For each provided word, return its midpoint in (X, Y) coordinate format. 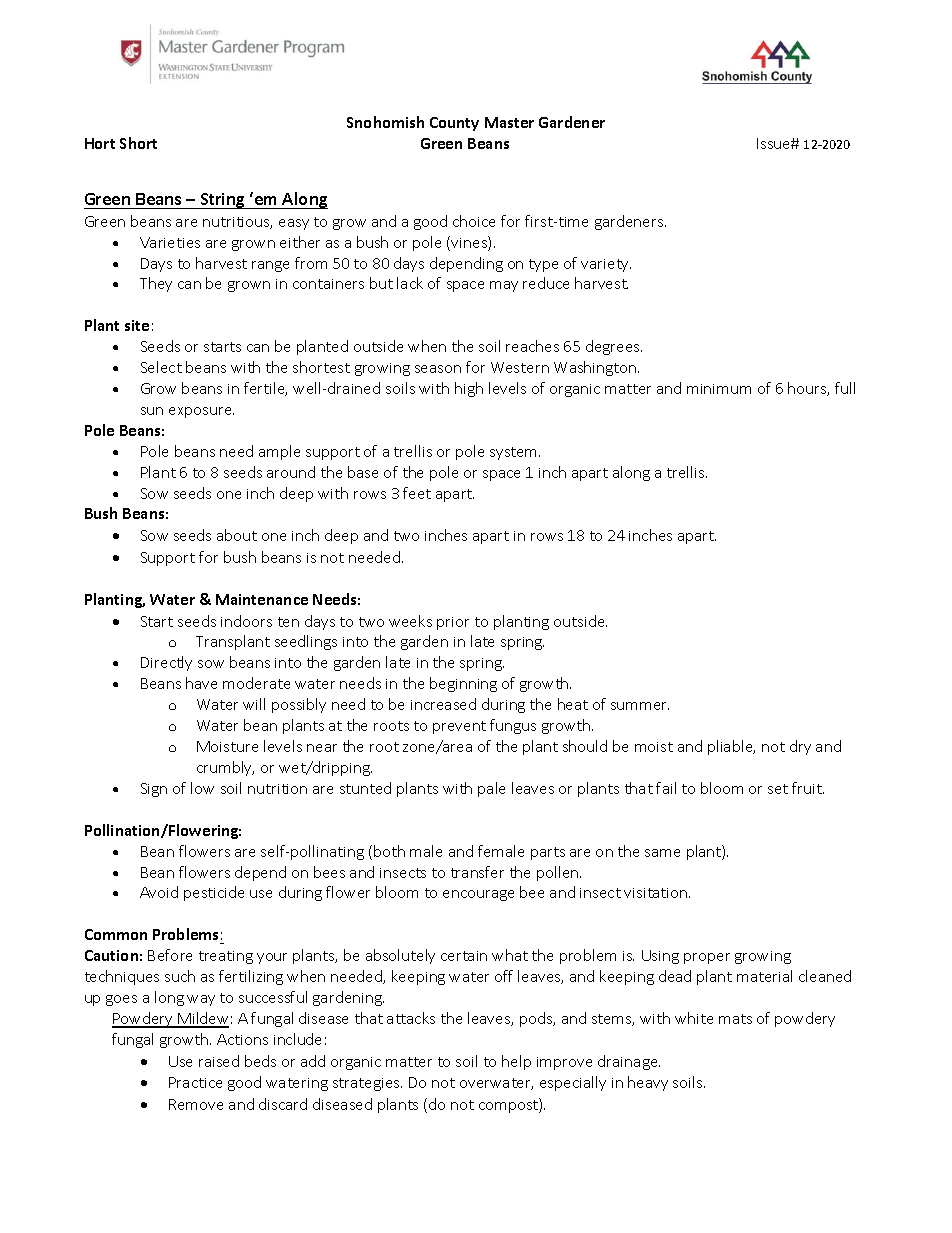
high (469, 389)
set (778, 789)
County (454, 124)
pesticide (214, 893)
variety (606, 265)
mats (735, 1019)
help (516, 1062)
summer (640, 706)
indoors (246, 621)
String (222, 201)
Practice (195, 1082)
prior (453, 623)
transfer (477, 872)
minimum (719, 389)
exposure (201, 412)
